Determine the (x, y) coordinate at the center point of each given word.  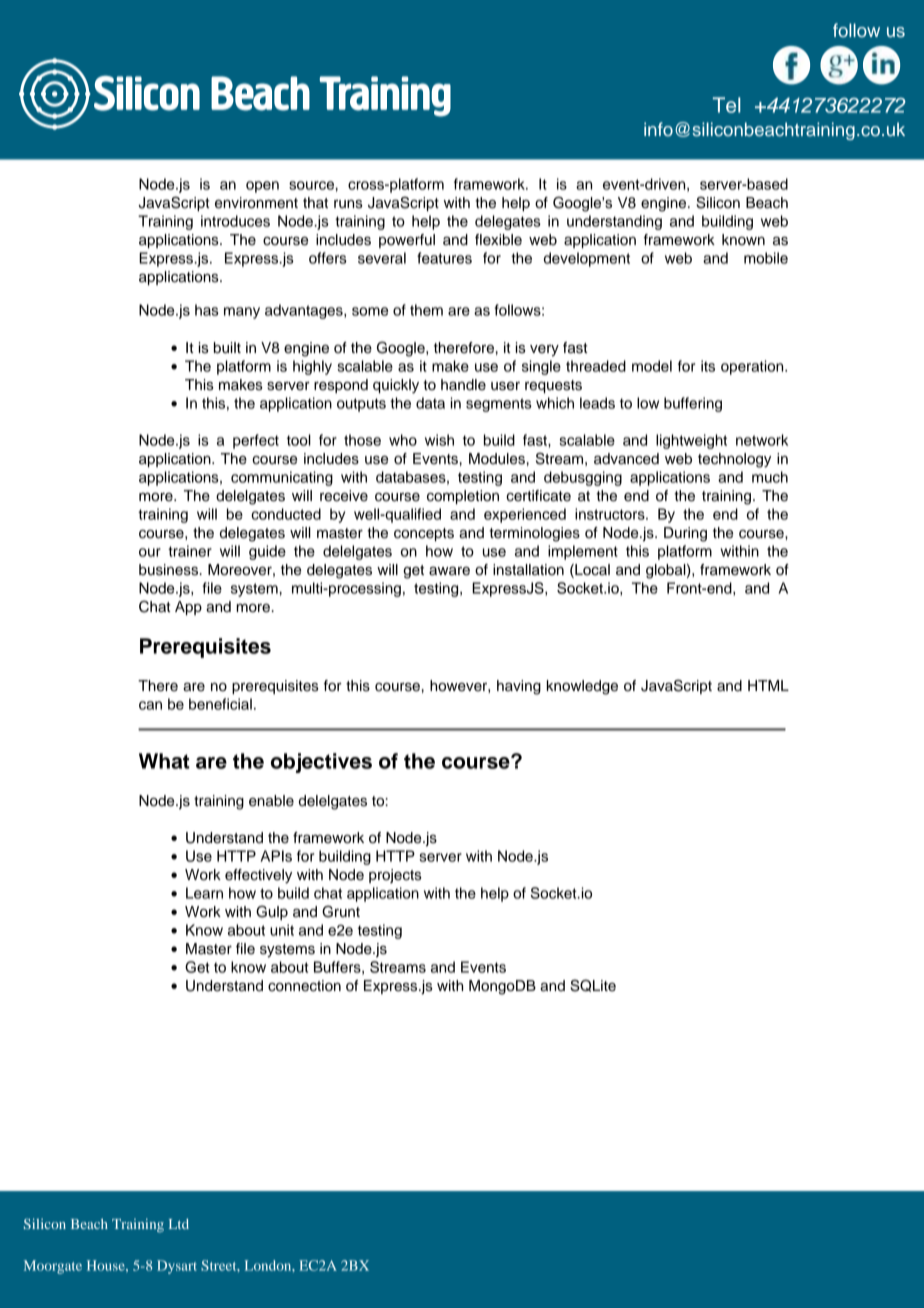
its (708, 366)
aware (449, 571)
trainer (190, 551)
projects (395, 876)
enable (271, 801)
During (685, 534)
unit (282, 930)
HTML (768, 685)
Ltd (179, 1224)
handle (463, 385)
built (227, 348)
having (519, 687)
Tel (727, 105)
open (262, 187)
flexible (498, 240)
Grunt (341, 911)
